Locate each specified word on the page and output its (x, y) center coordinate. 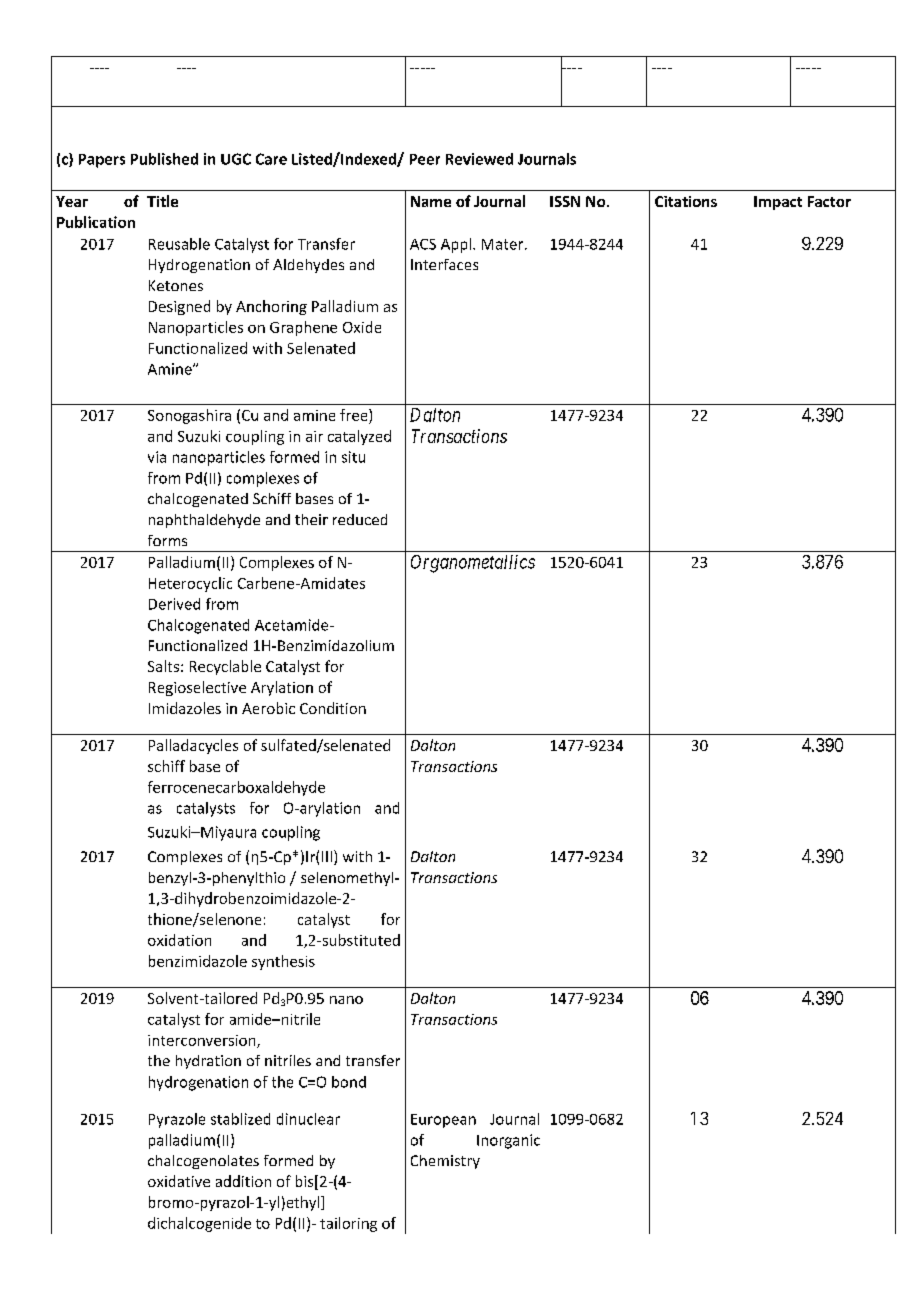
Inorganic (508, 1141)
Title (162, 201)
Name (431, 201)
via (157, 457)
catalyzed (359, 437)
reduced (360, 519)
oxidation (179, 940)
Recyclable (225, 667)
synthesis (283, 962)
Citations (686, 201)
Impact (778, 203)
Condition (333, 708)
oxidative (179, 1181)
